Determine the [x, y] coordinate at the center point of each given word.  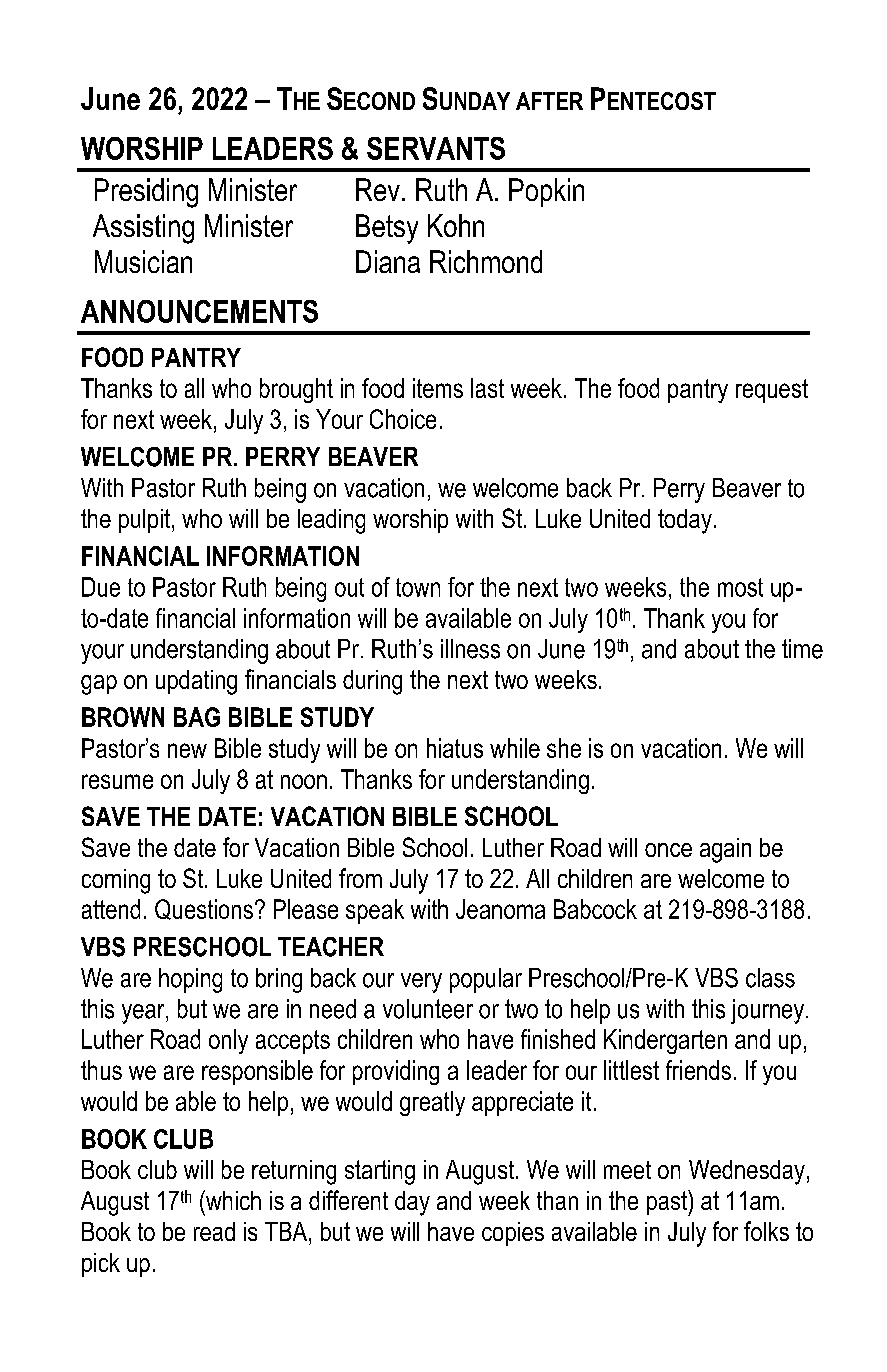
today [685, 521]
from [360, 878]
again [725, 850]
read [214, 1231]
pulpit [146, 521]
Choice [403, 419]
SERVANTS [436, 148]
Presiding [146, 193]
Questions [204, 909]
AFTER [549, 101]
